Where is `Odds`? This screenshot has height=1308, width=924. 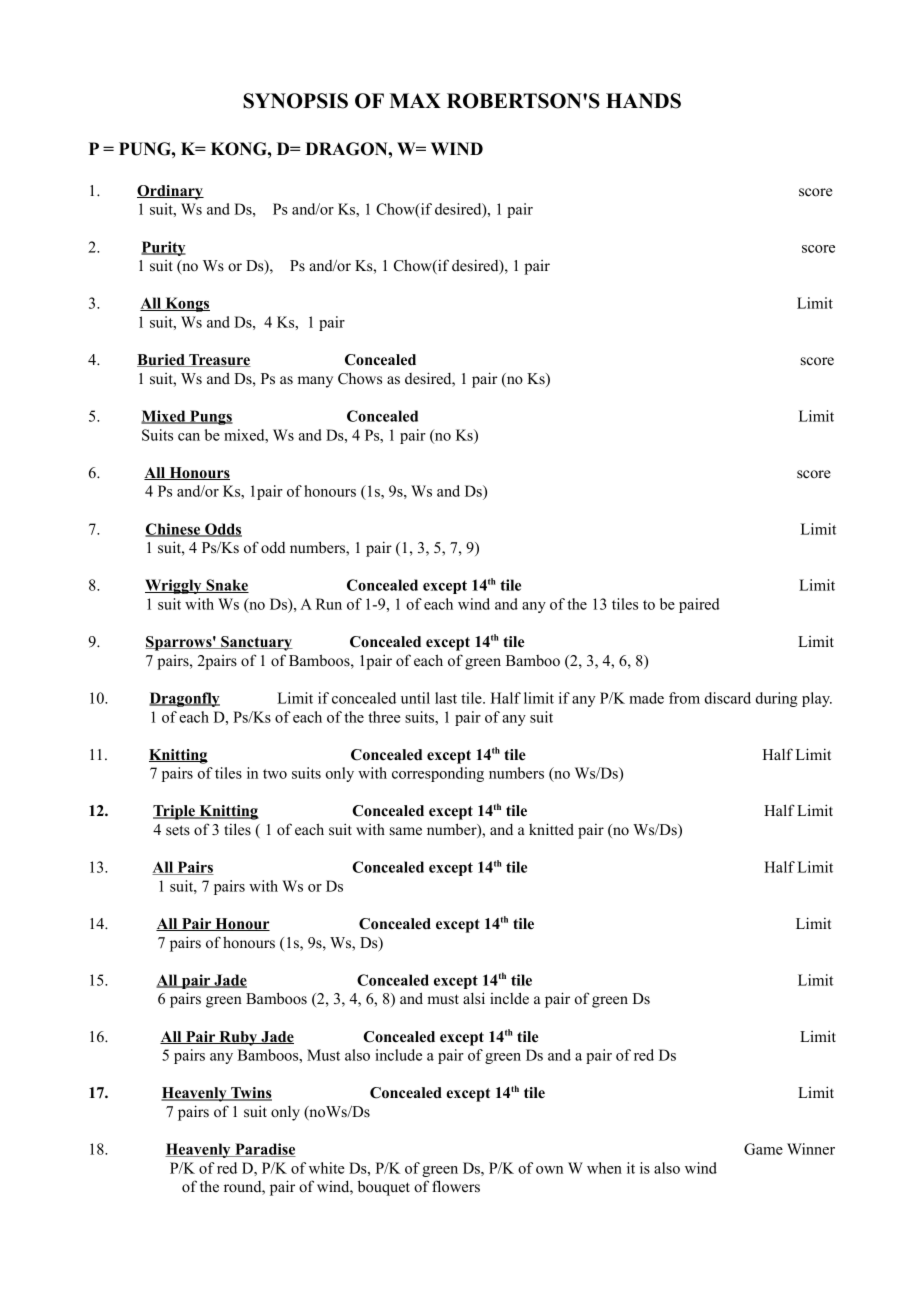 Odds is located at coordinates (222, 530).
